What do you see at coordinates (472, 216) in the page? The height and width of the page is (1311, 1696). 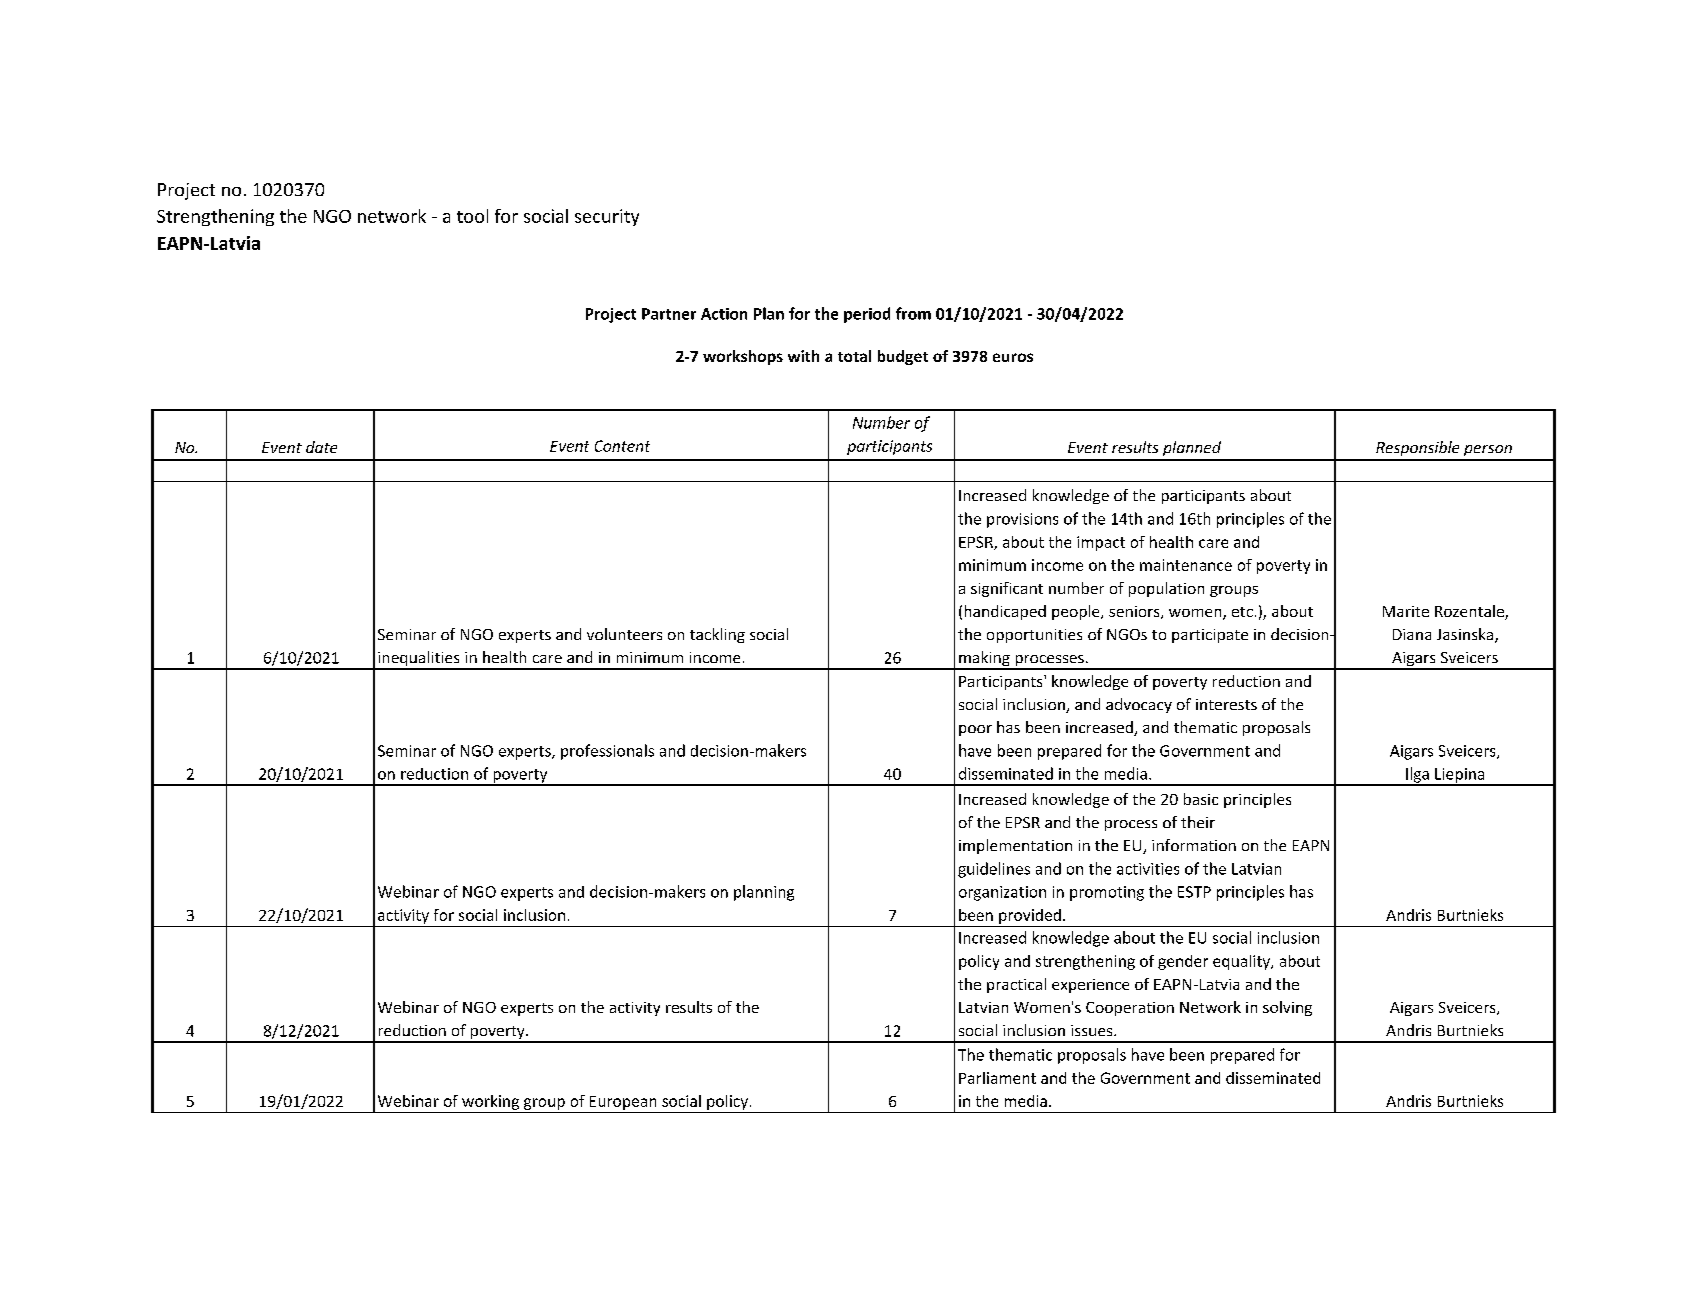 I see `tool` at bounding box center [472, 216].
